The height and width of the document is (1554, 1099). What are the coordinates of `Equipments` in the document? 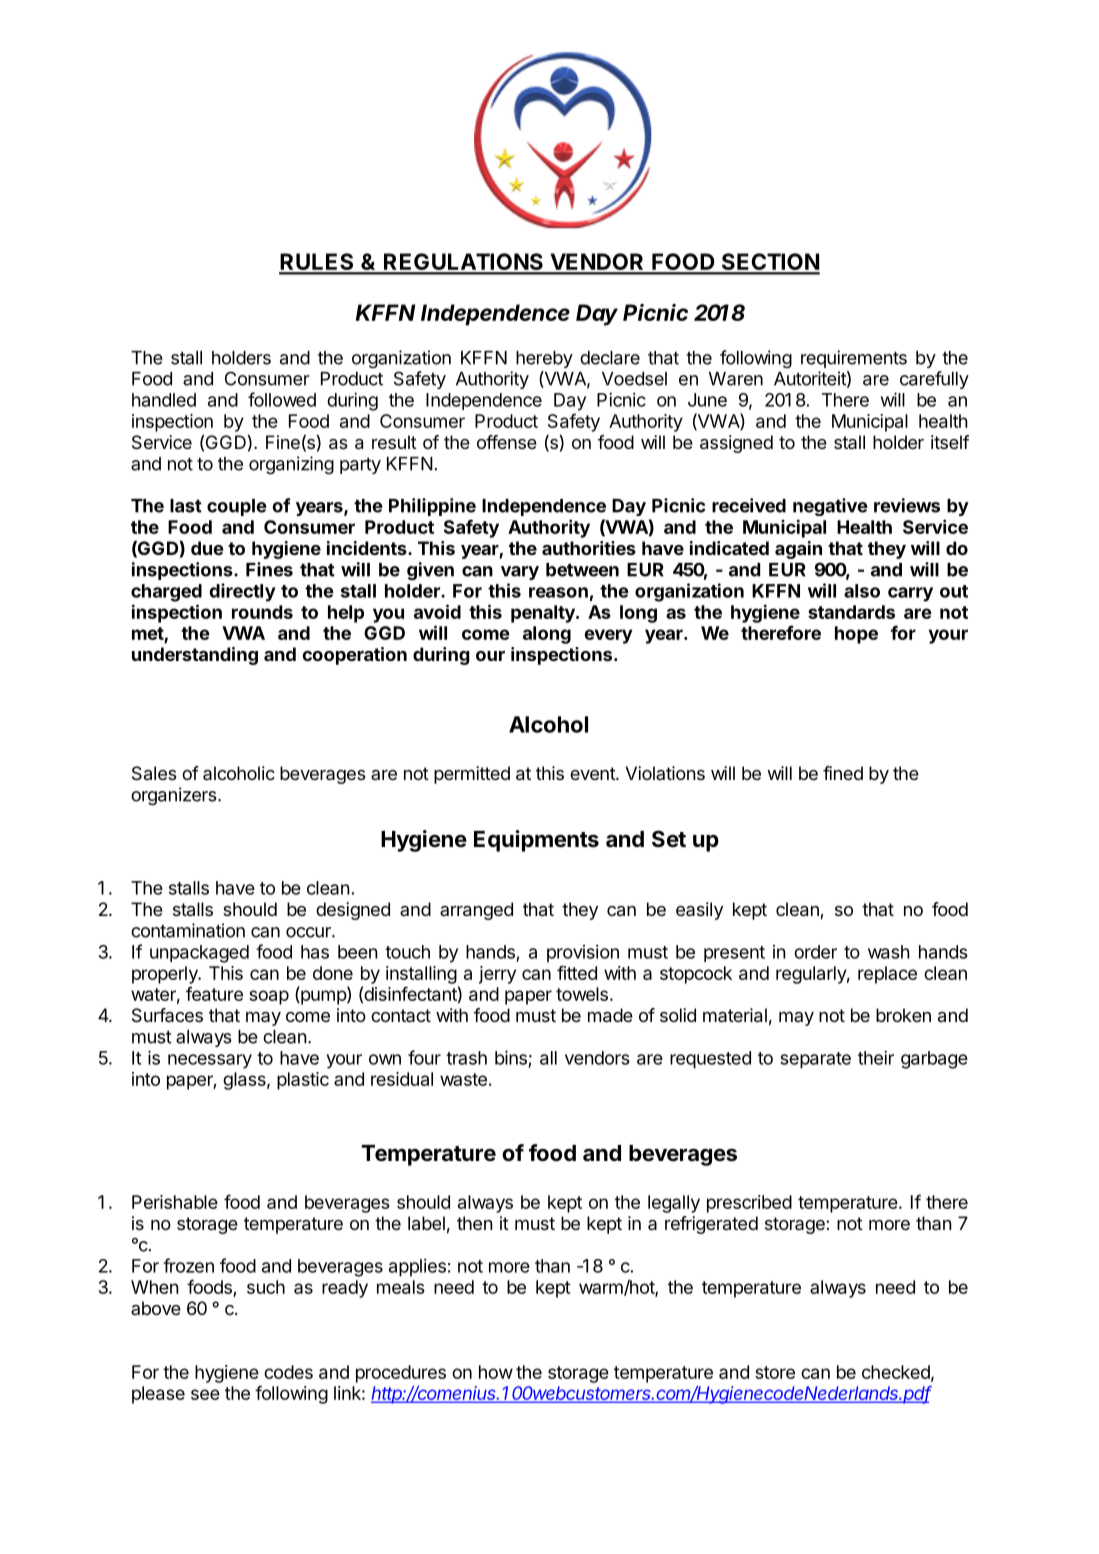 It's located at (536, 841).
